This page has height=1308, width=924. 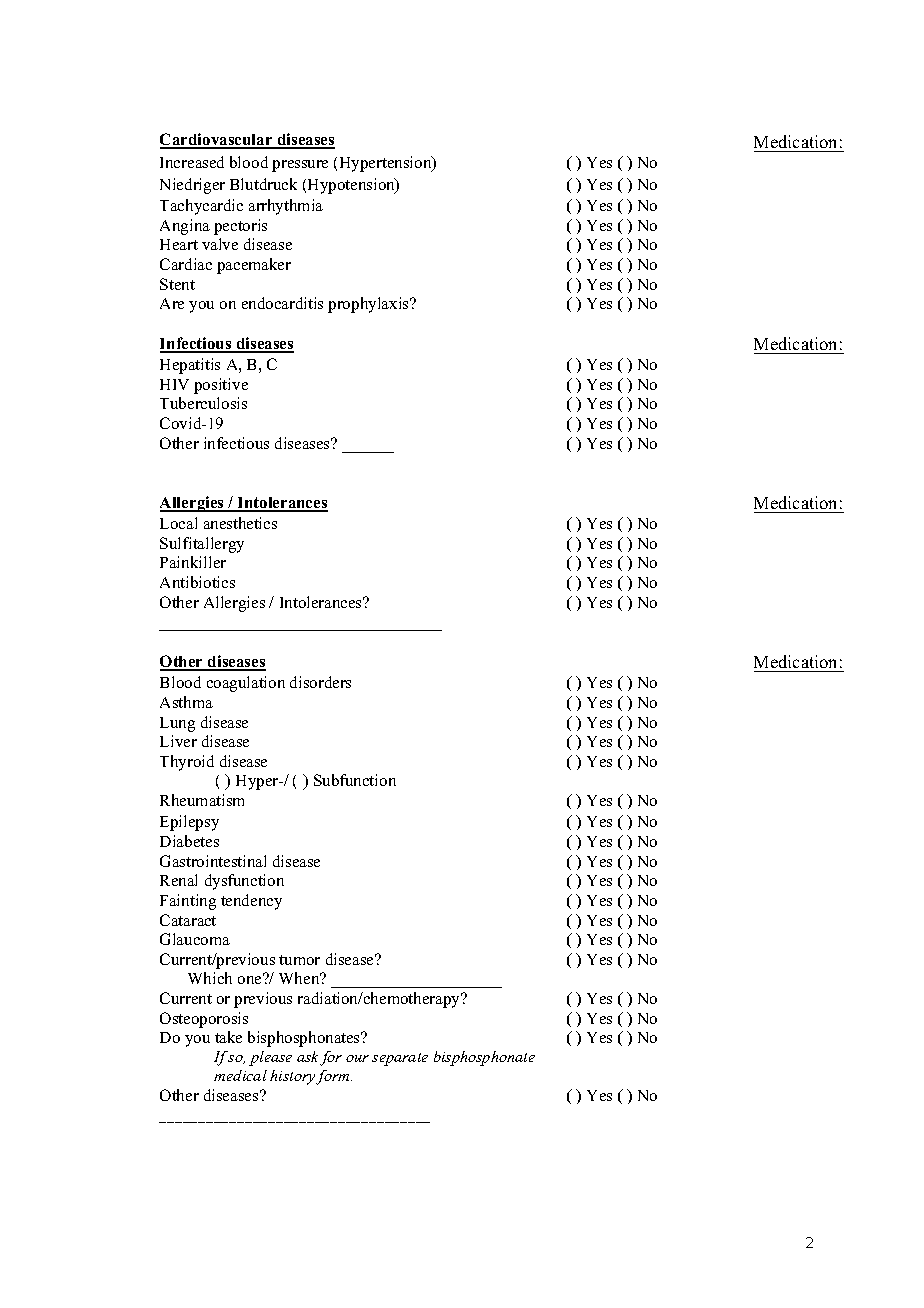 I want to click on Increased, so click(x=192, y=162).
